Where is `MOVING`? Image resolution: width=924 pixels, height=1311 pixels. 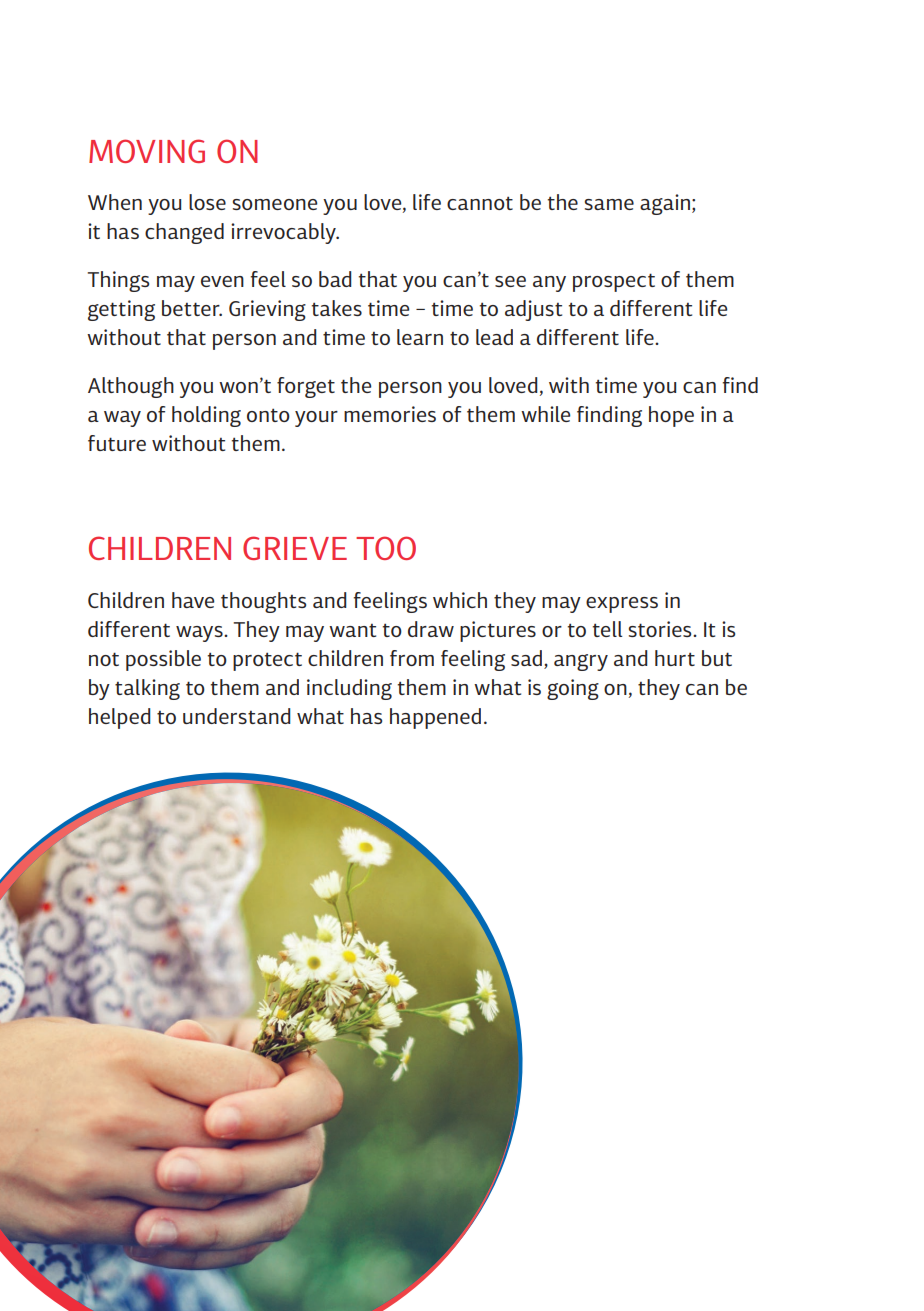 MOVING is located at coordinates (147, 151).
